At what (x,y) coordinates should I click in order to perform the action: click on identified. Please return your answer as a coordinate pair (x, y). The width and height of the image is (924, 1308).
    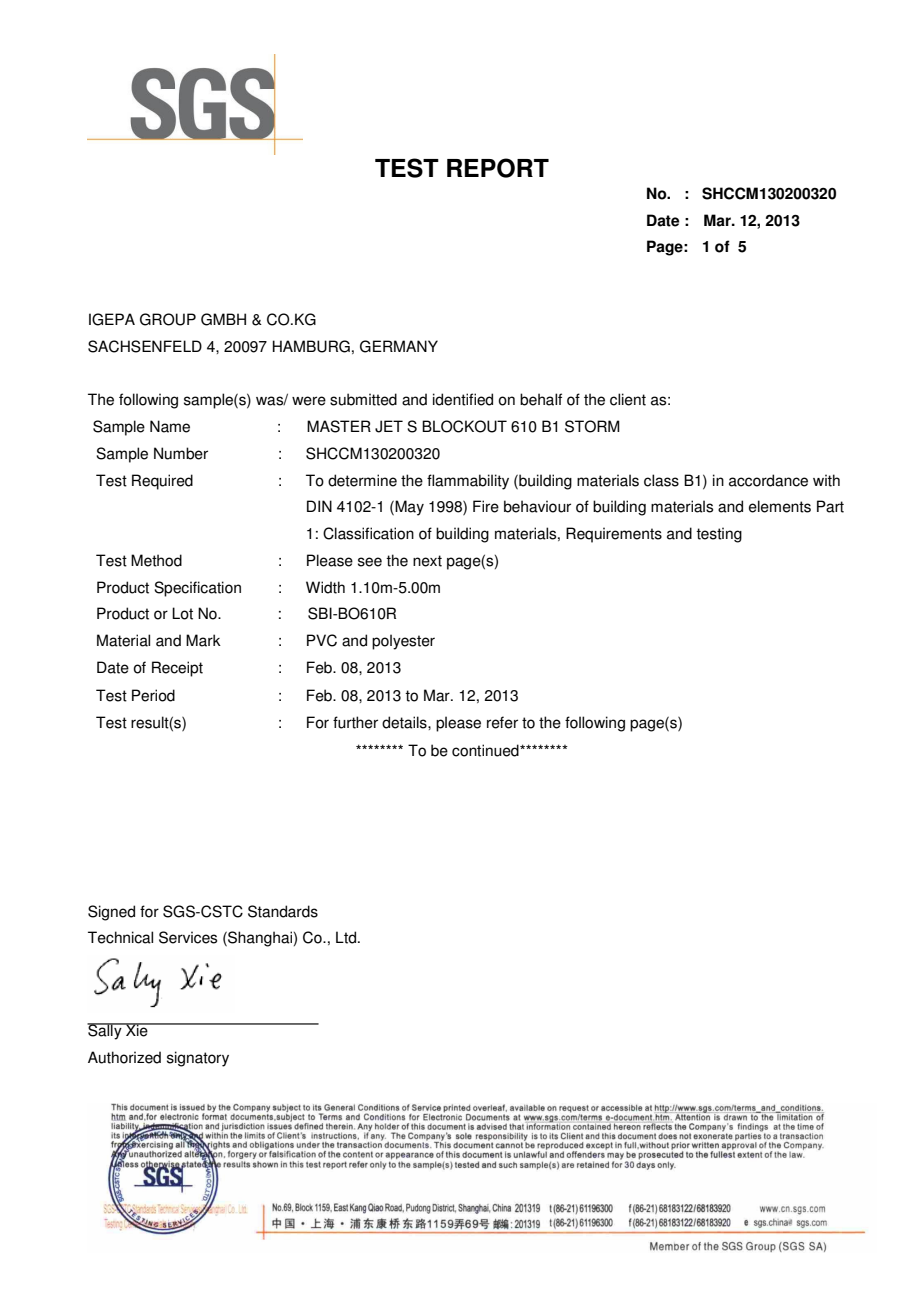
    Looking at the image, I should click on (463, 399).
